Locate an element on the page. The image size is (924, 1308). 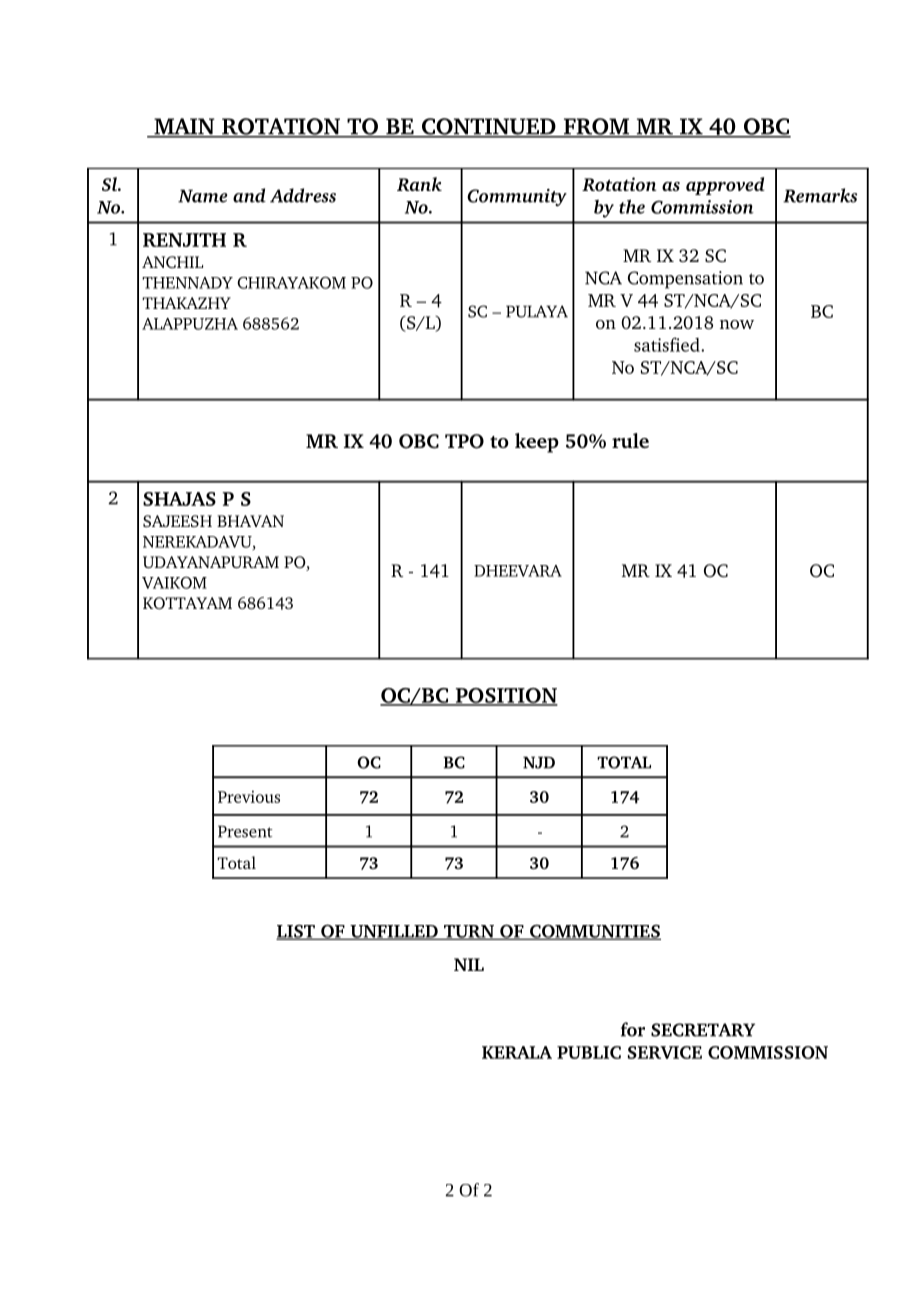
Present is located at coordinates (245, 831).
